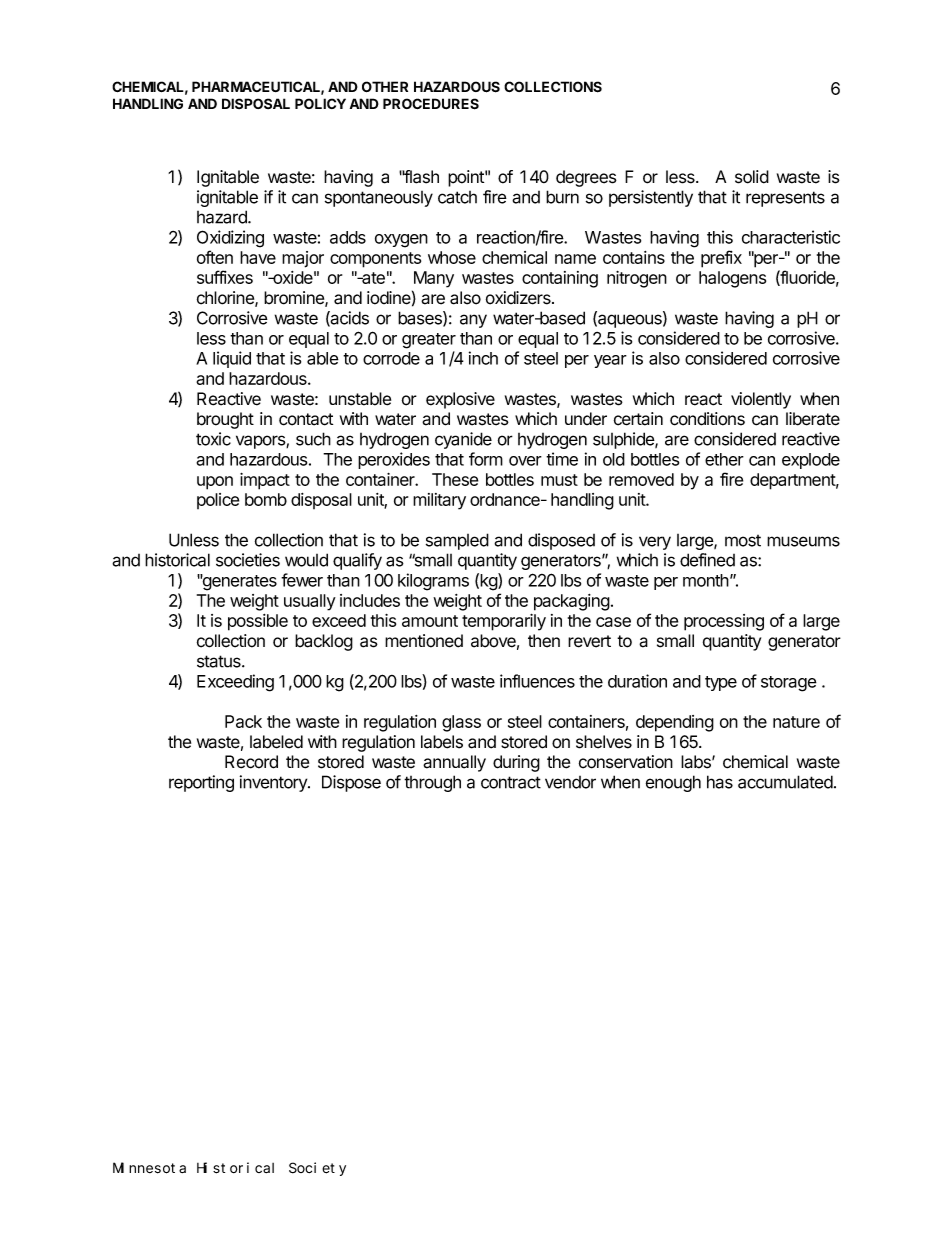  Describe the element at coordinates (232, 359) in the page. I see `liquid` at that location.
